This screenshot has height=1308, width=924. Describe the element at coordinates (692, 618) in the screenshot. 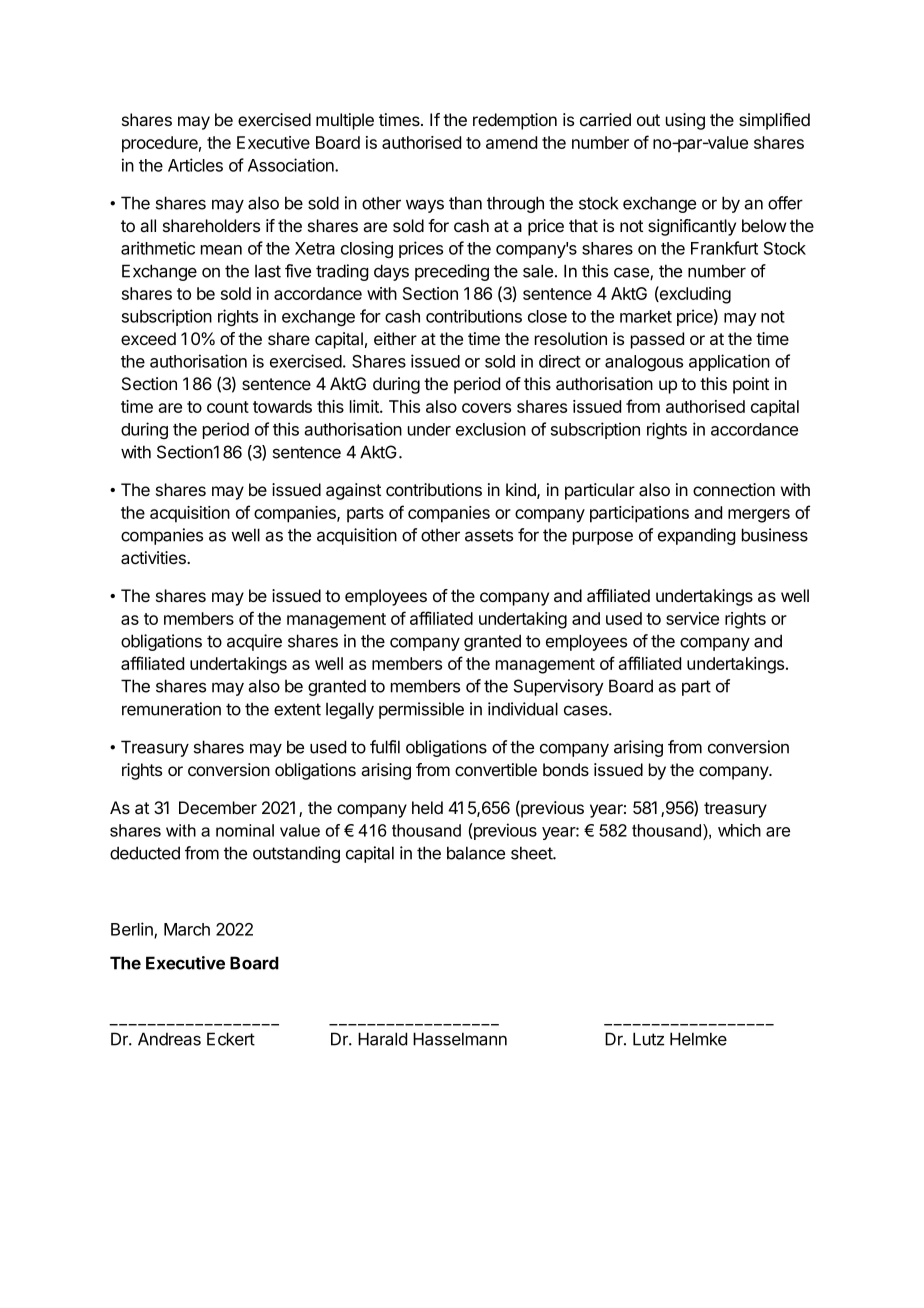

I see `service` at that location.
